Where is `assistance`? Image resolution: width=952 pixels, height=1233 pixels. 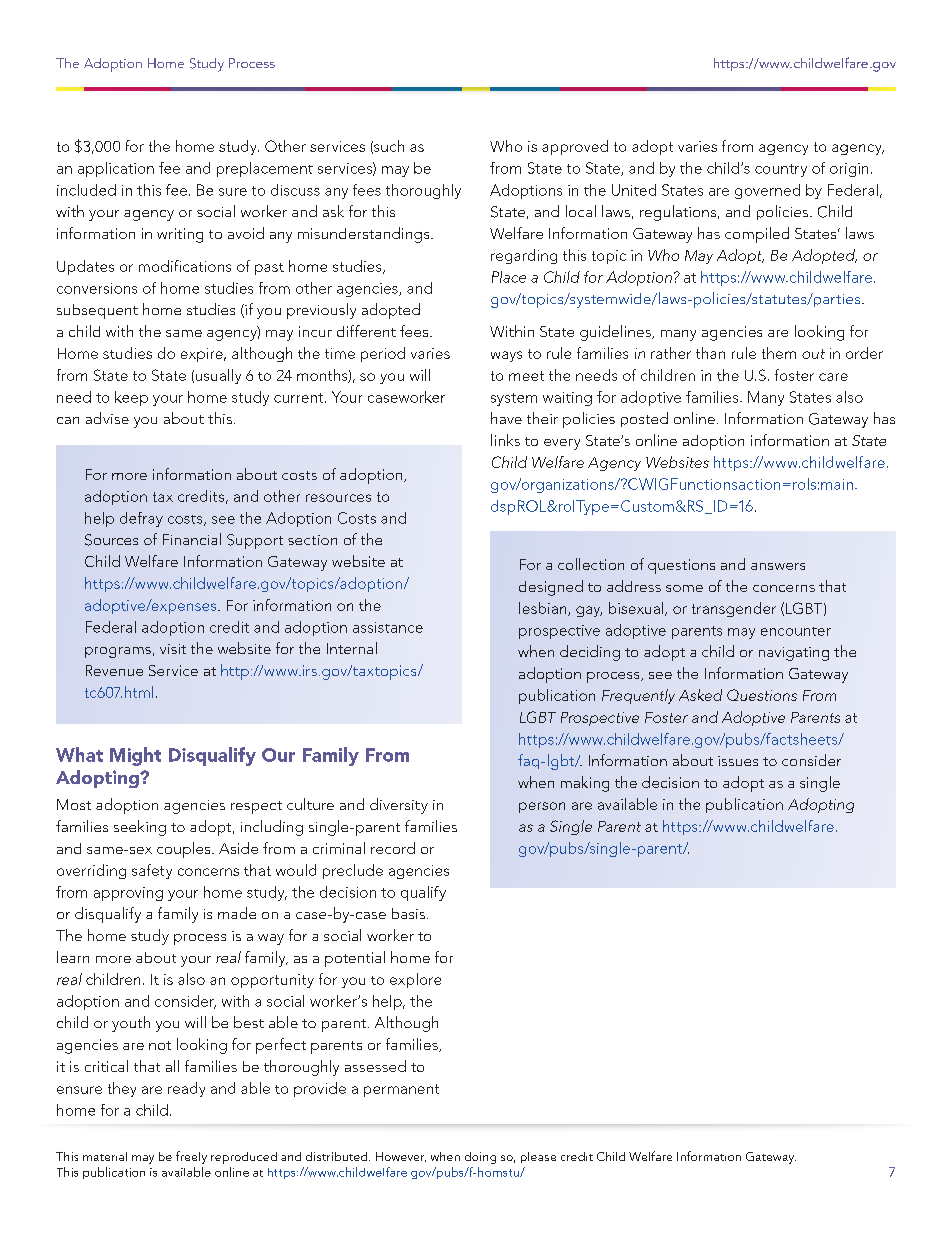
assistance is located at coordinates (388, 627).
